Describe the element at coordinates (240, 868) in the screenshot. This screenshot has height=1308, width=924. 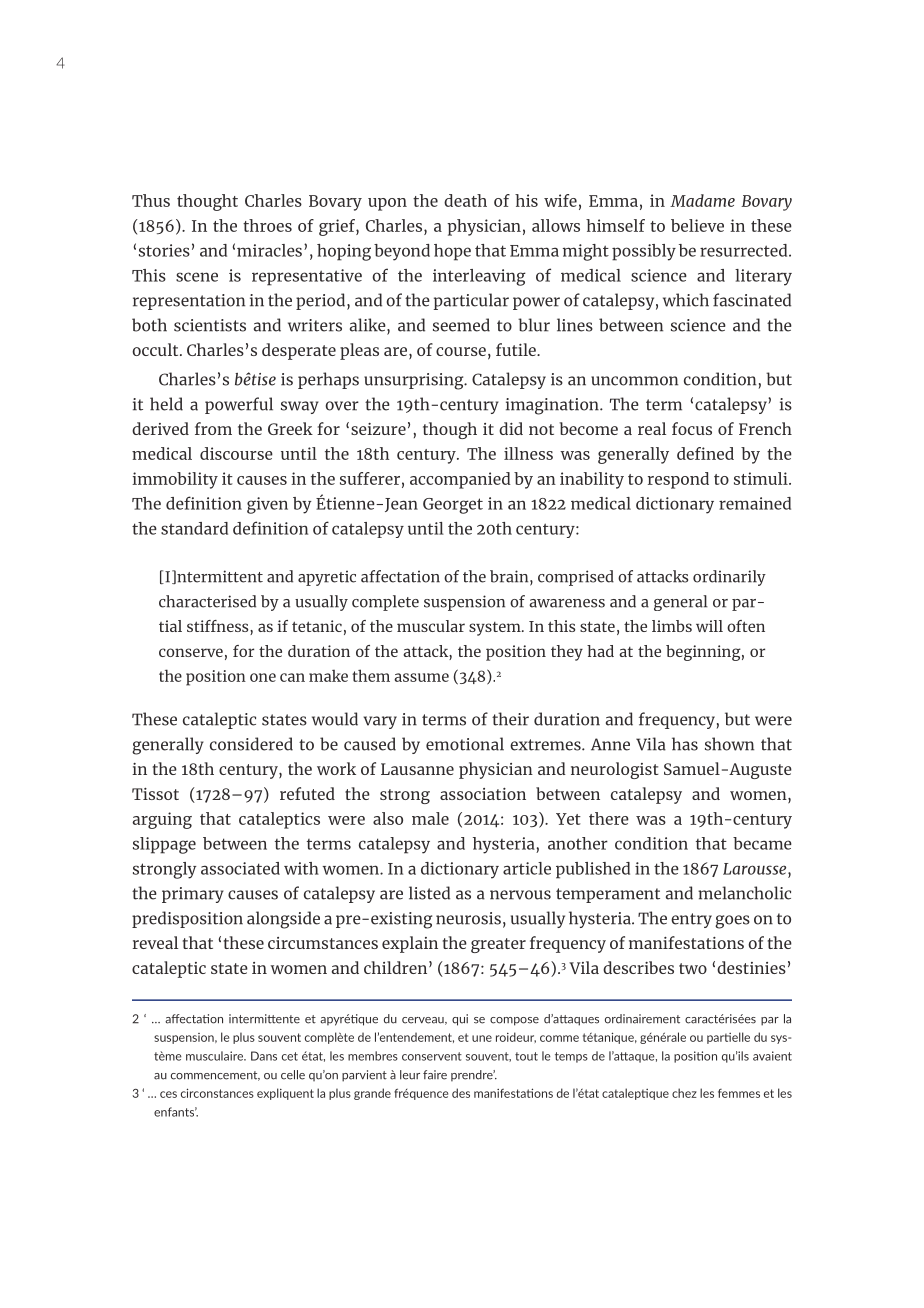
I see `associated` at that location.
